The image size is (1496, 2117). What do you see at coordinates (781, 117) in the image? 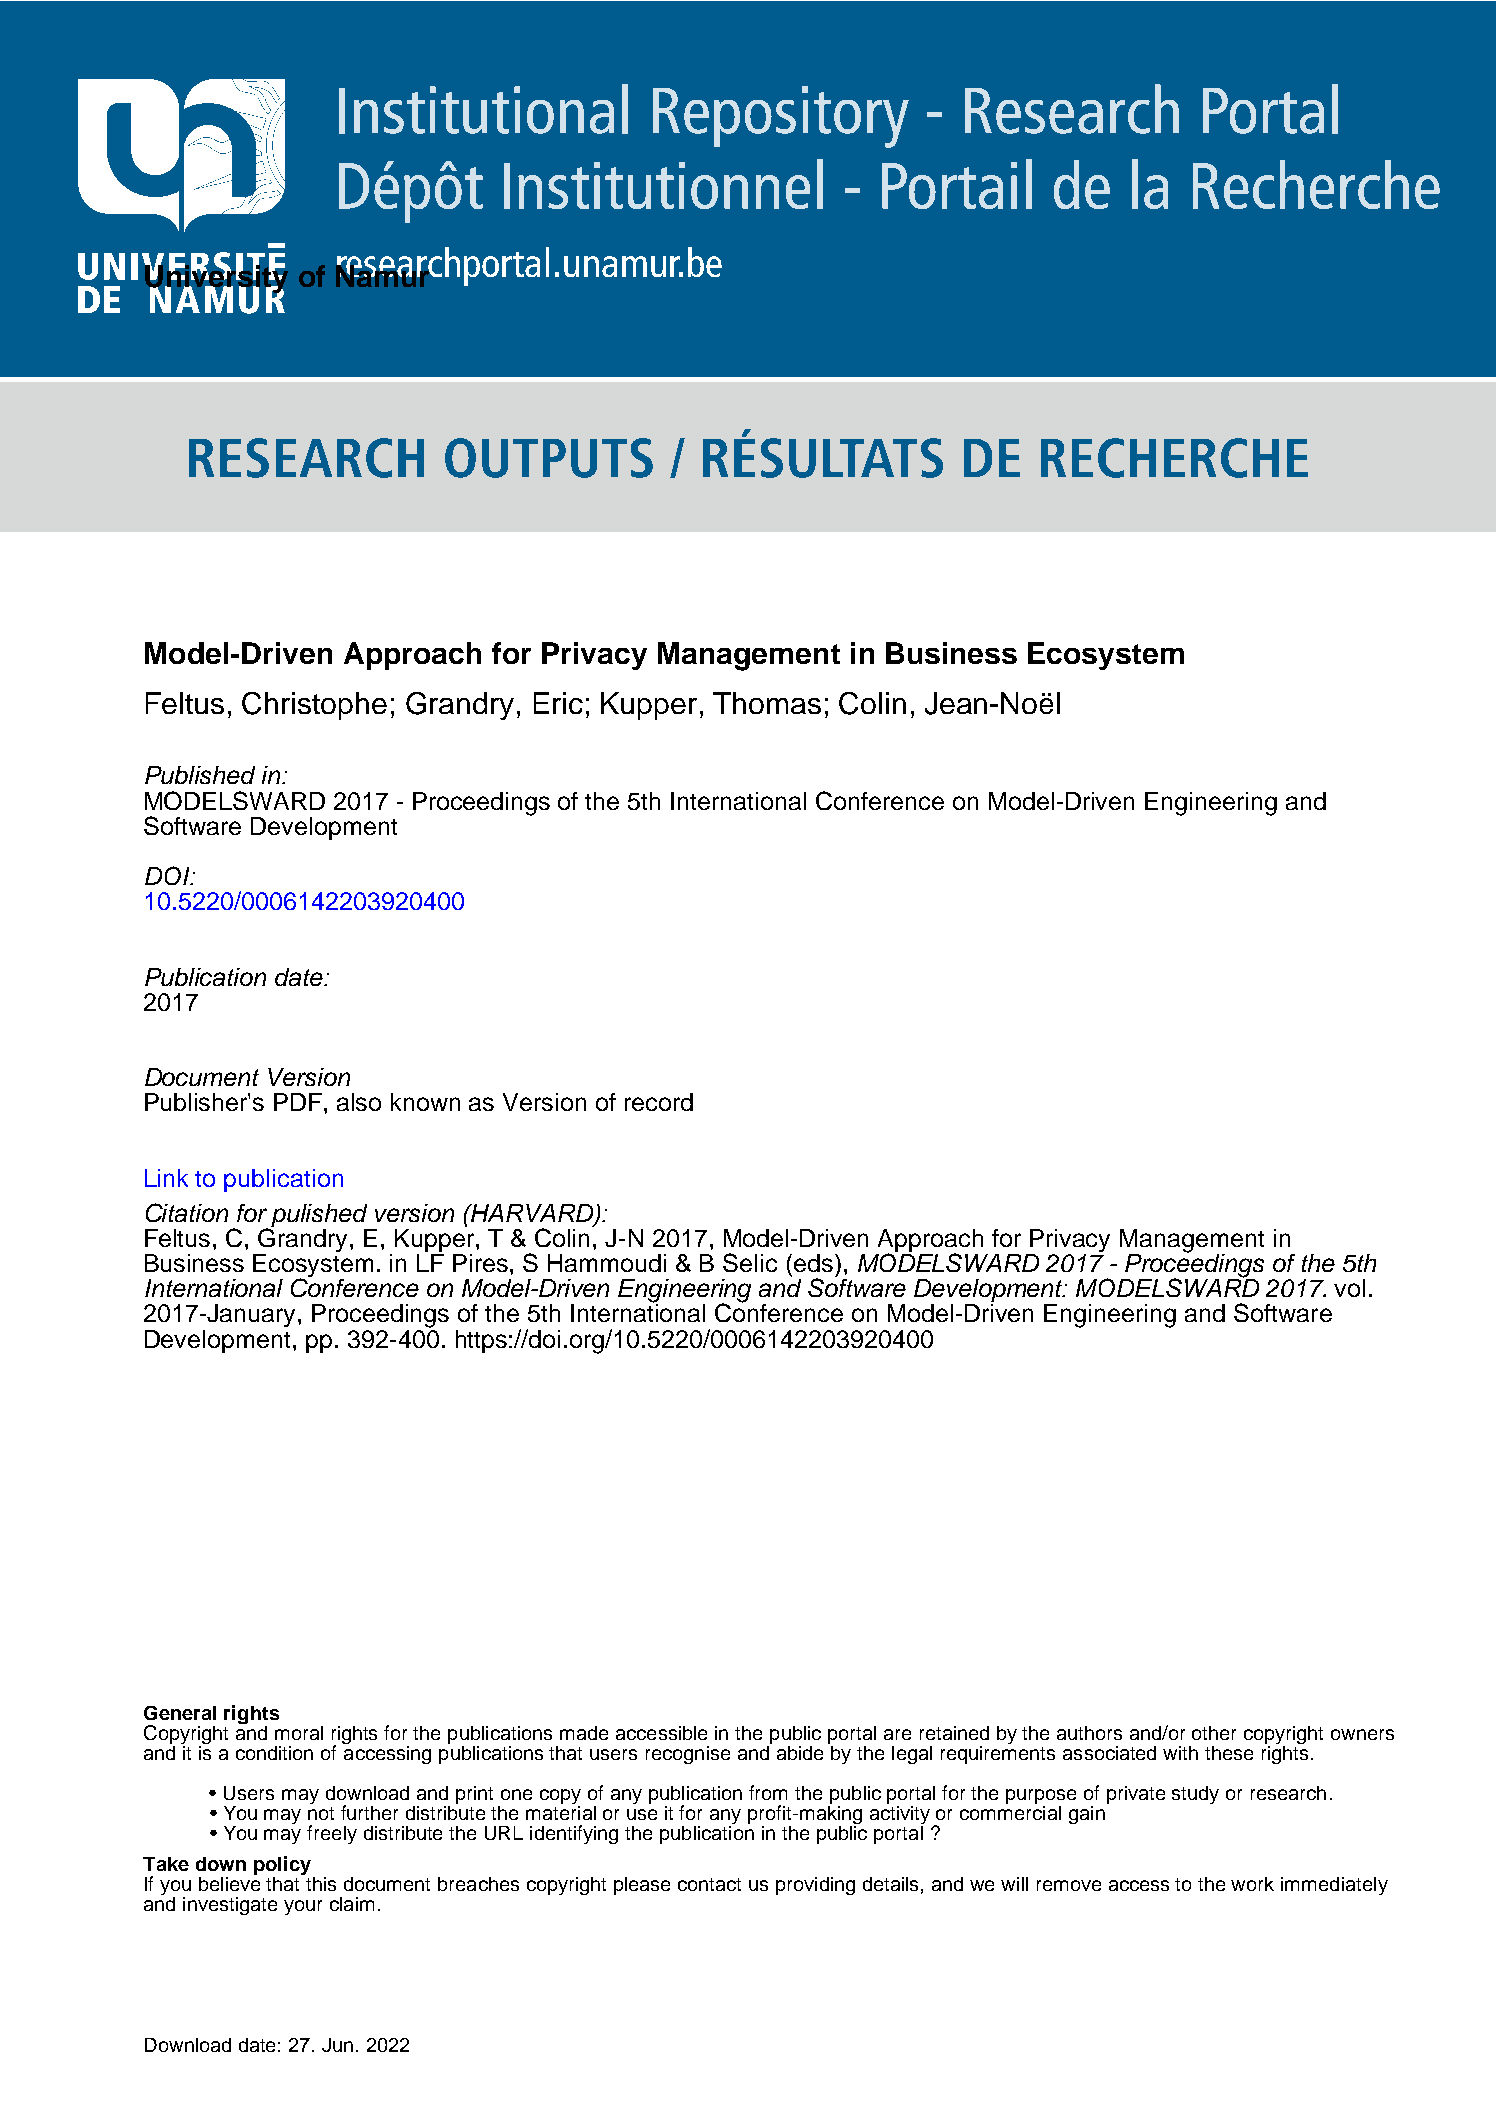
I see `Repository` at bounding box center [781, 117].
